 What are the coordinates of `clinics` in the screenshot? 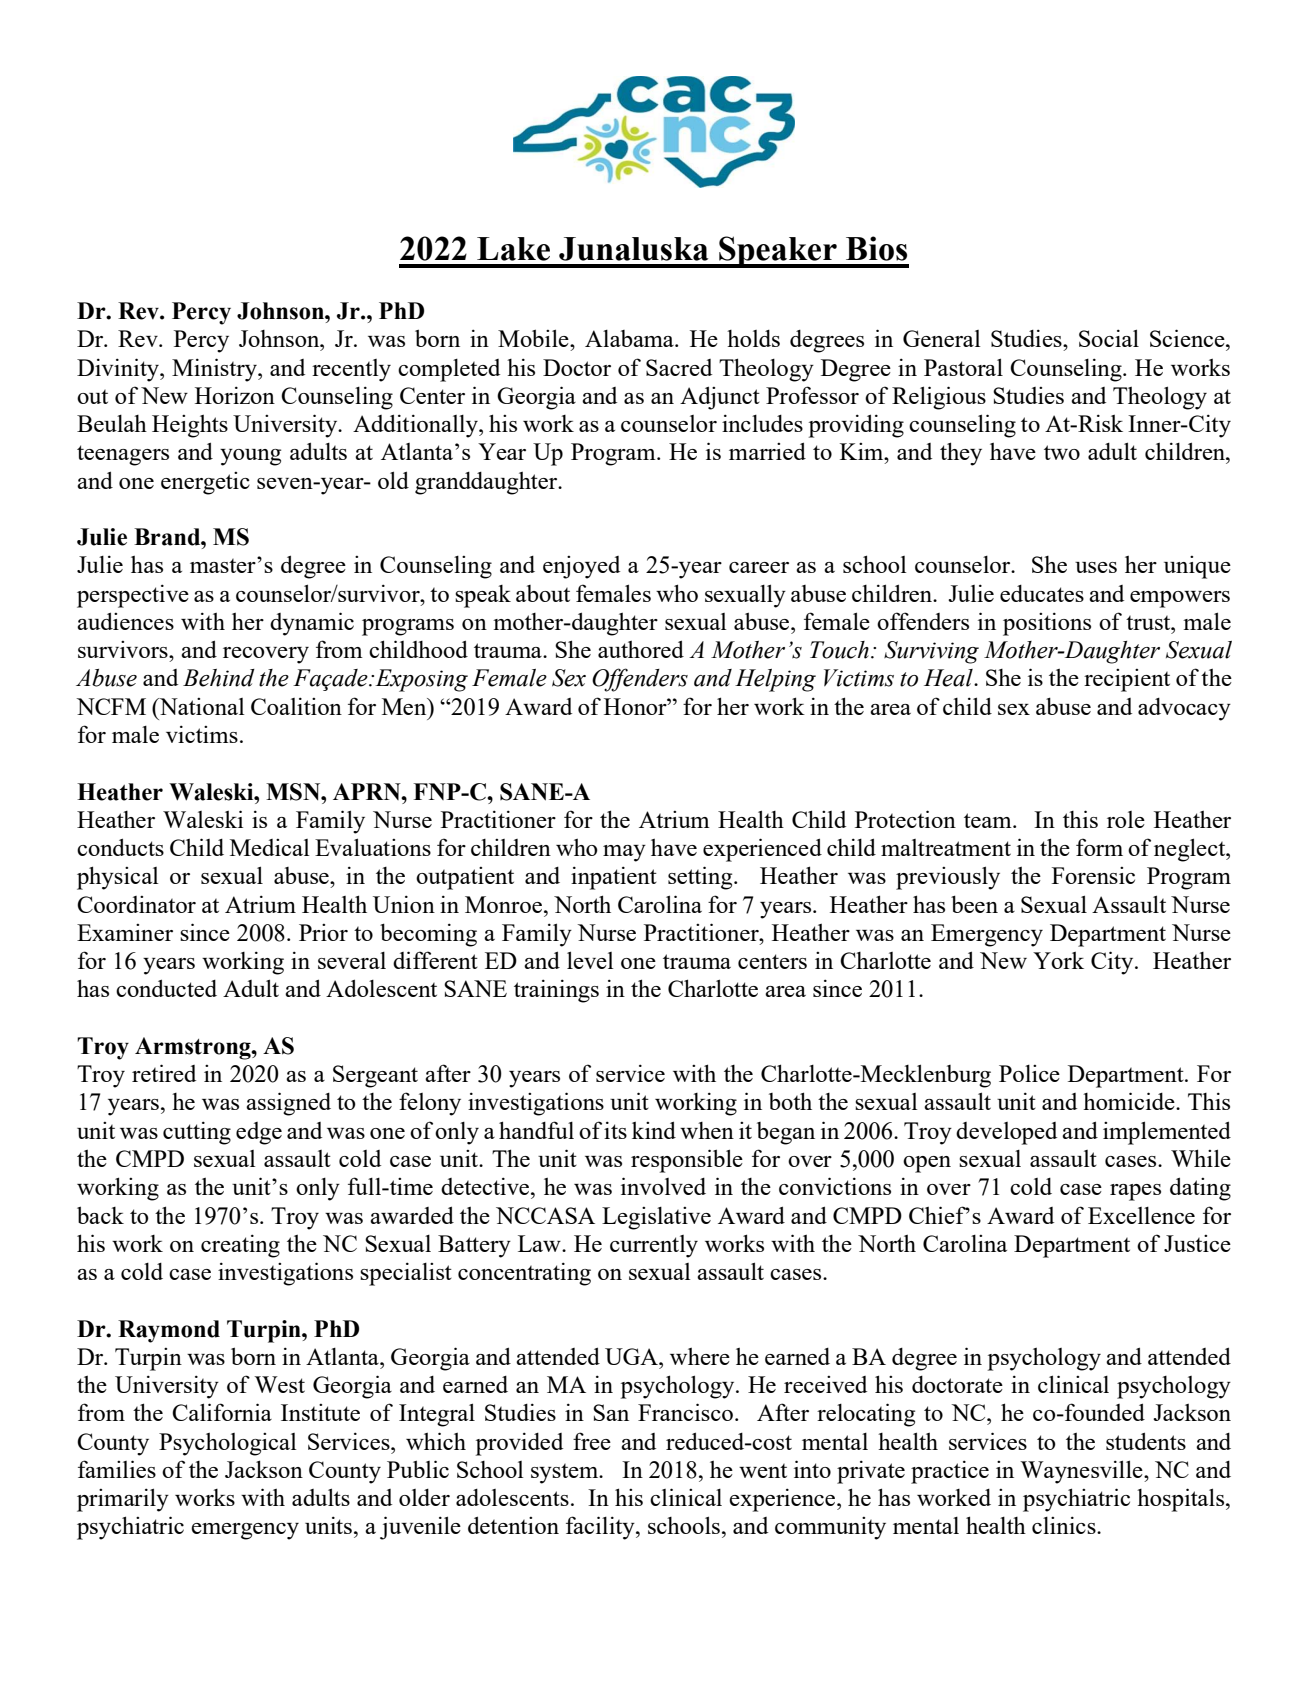 It's located at (1065, 1525).
